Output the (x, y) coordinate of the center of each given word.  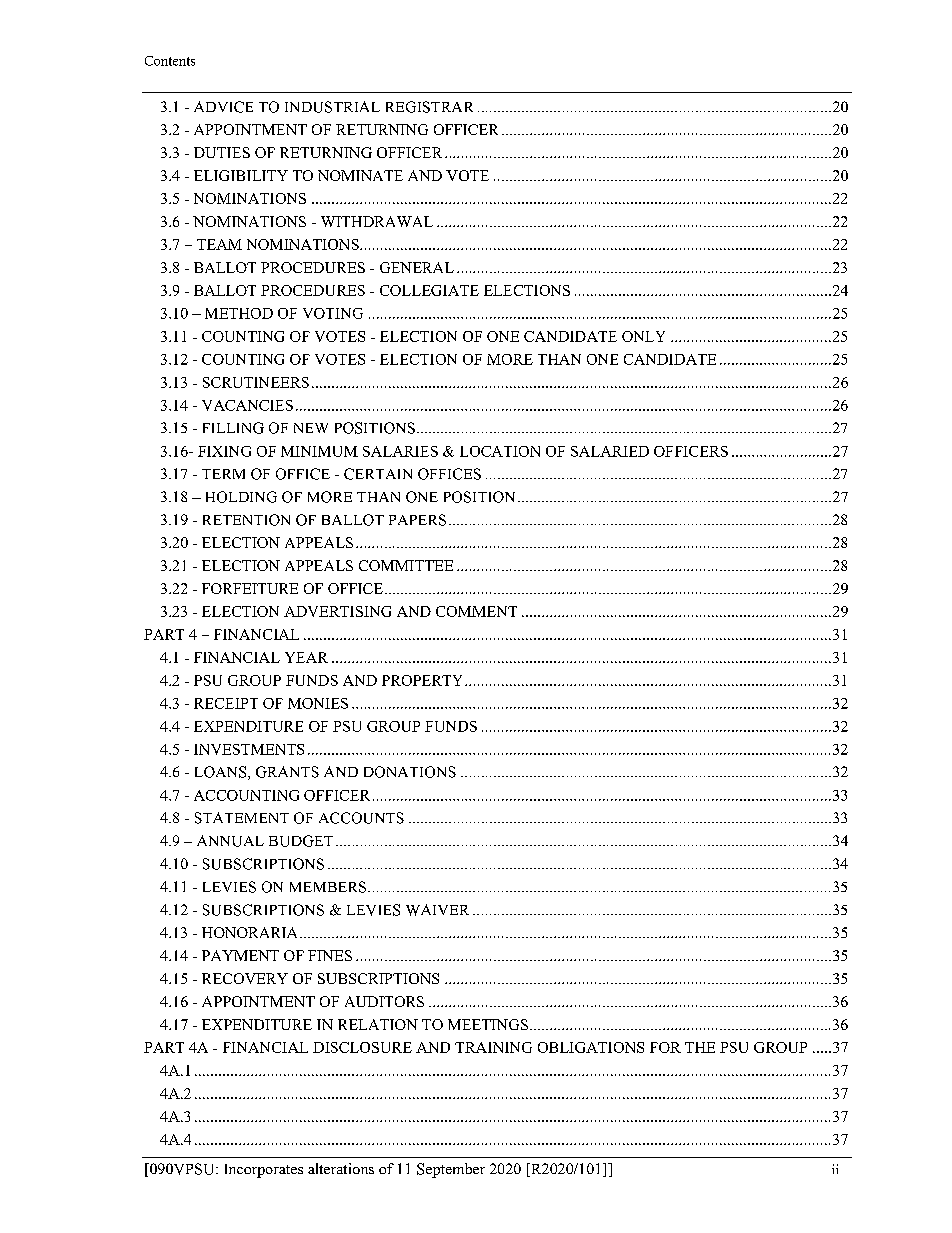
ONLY (643, 336)
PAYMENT (240, 955)
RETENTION (246, 520)
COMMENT (476, 611)
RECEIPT (226, 703)
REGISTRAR (429, 107)
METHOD (239, 313)
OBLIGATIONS (591, 1047)
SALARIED (610, 451)
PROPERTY (424, 680)
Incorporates (264, 1171)
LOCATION (500, 451)
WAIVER (437, 910)
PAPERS (417, 520)
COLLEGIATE (429, 290)
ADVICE (223, 107)
